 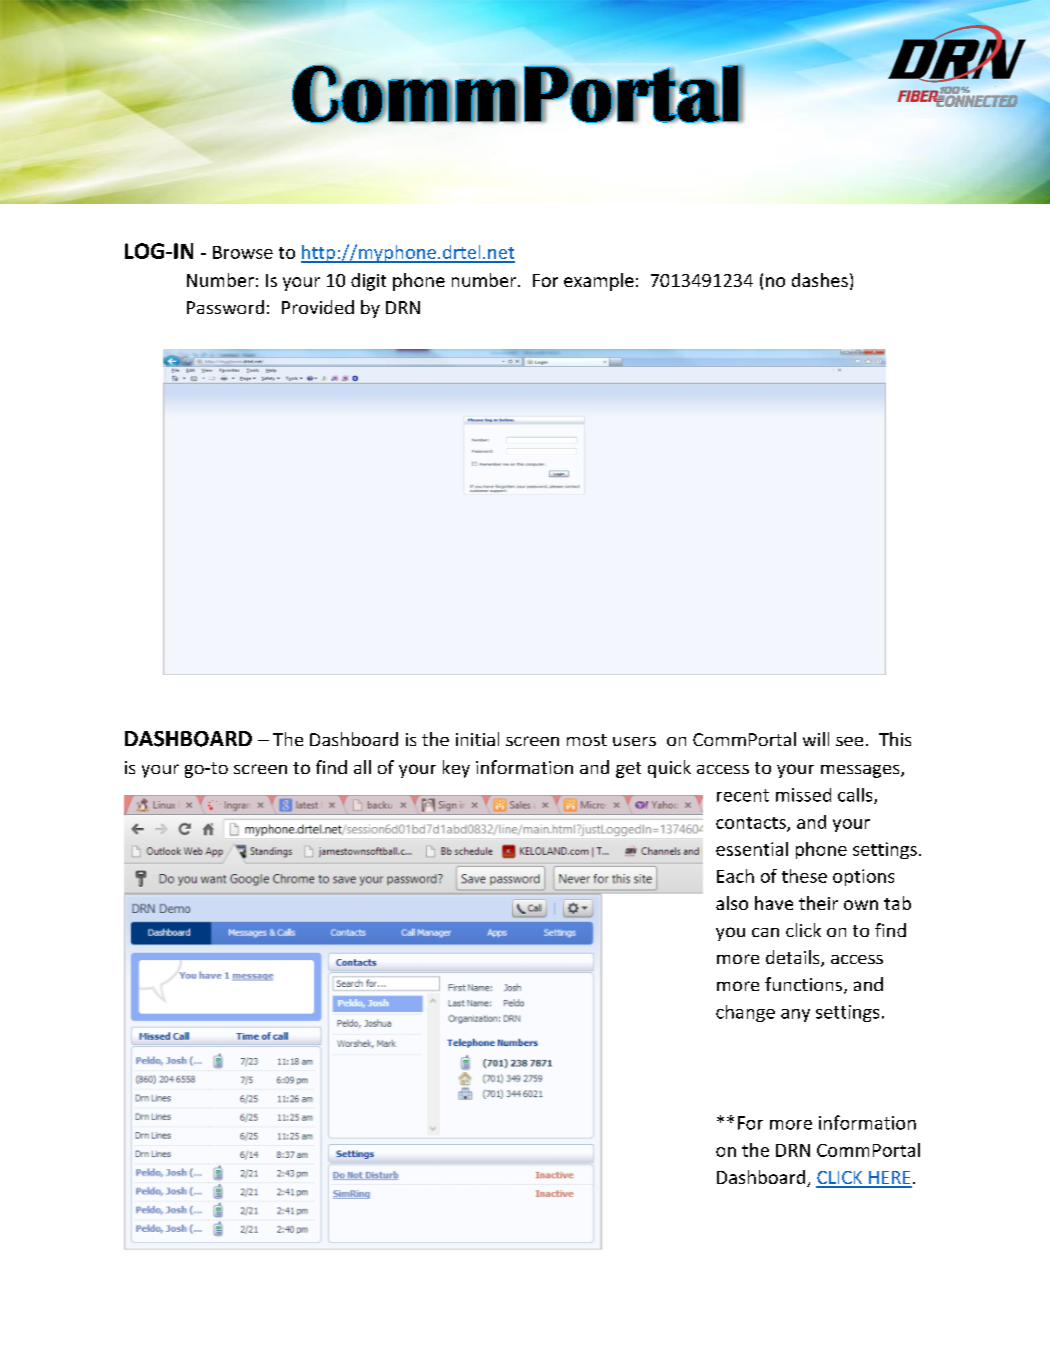 What do you see at coordinates (477, 739) in the document?
I see `initial` at bounding box center [477, 739].
